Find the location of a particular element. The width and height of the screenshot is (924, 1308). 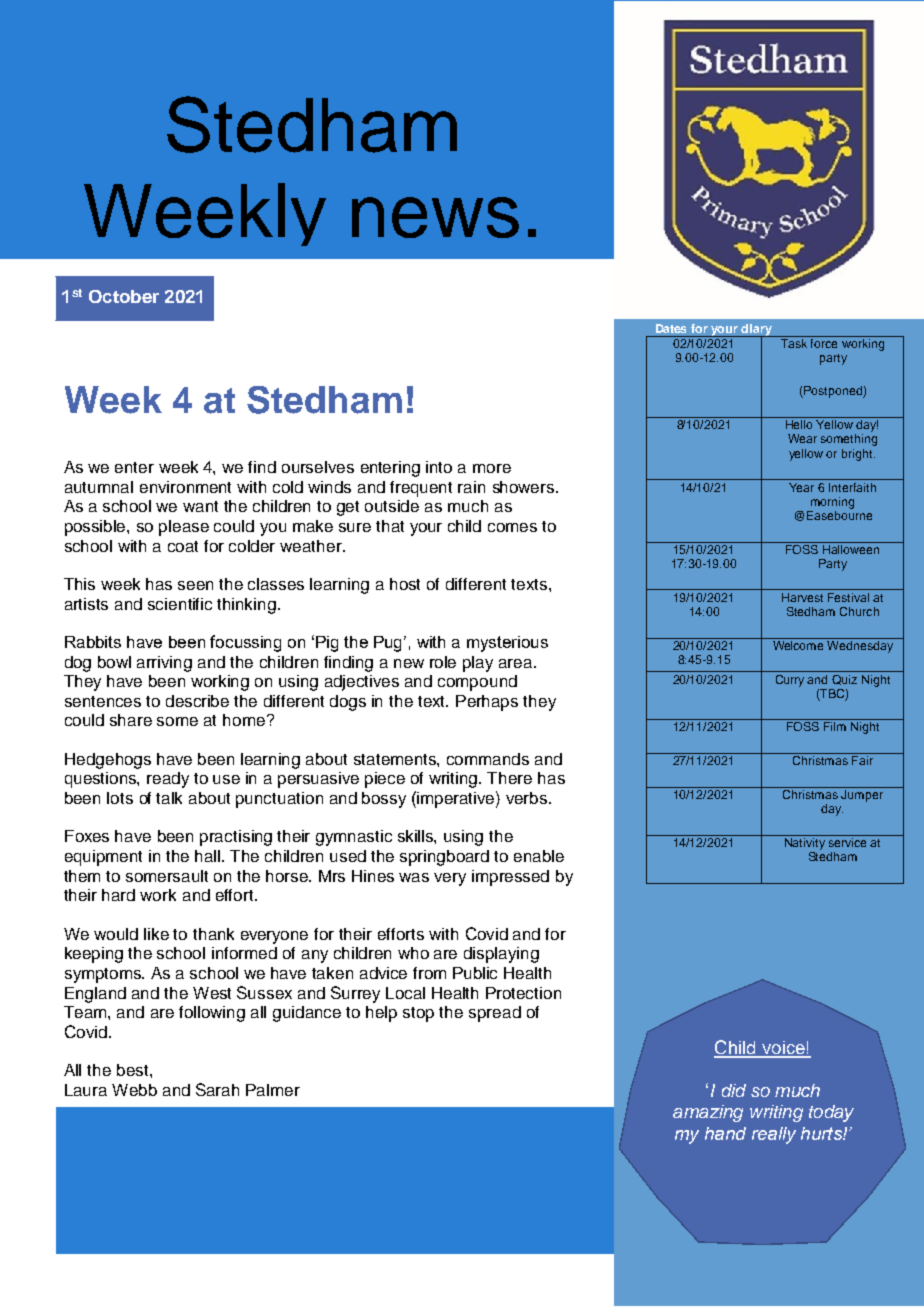

spread is located at coordinates (495, 1014).
